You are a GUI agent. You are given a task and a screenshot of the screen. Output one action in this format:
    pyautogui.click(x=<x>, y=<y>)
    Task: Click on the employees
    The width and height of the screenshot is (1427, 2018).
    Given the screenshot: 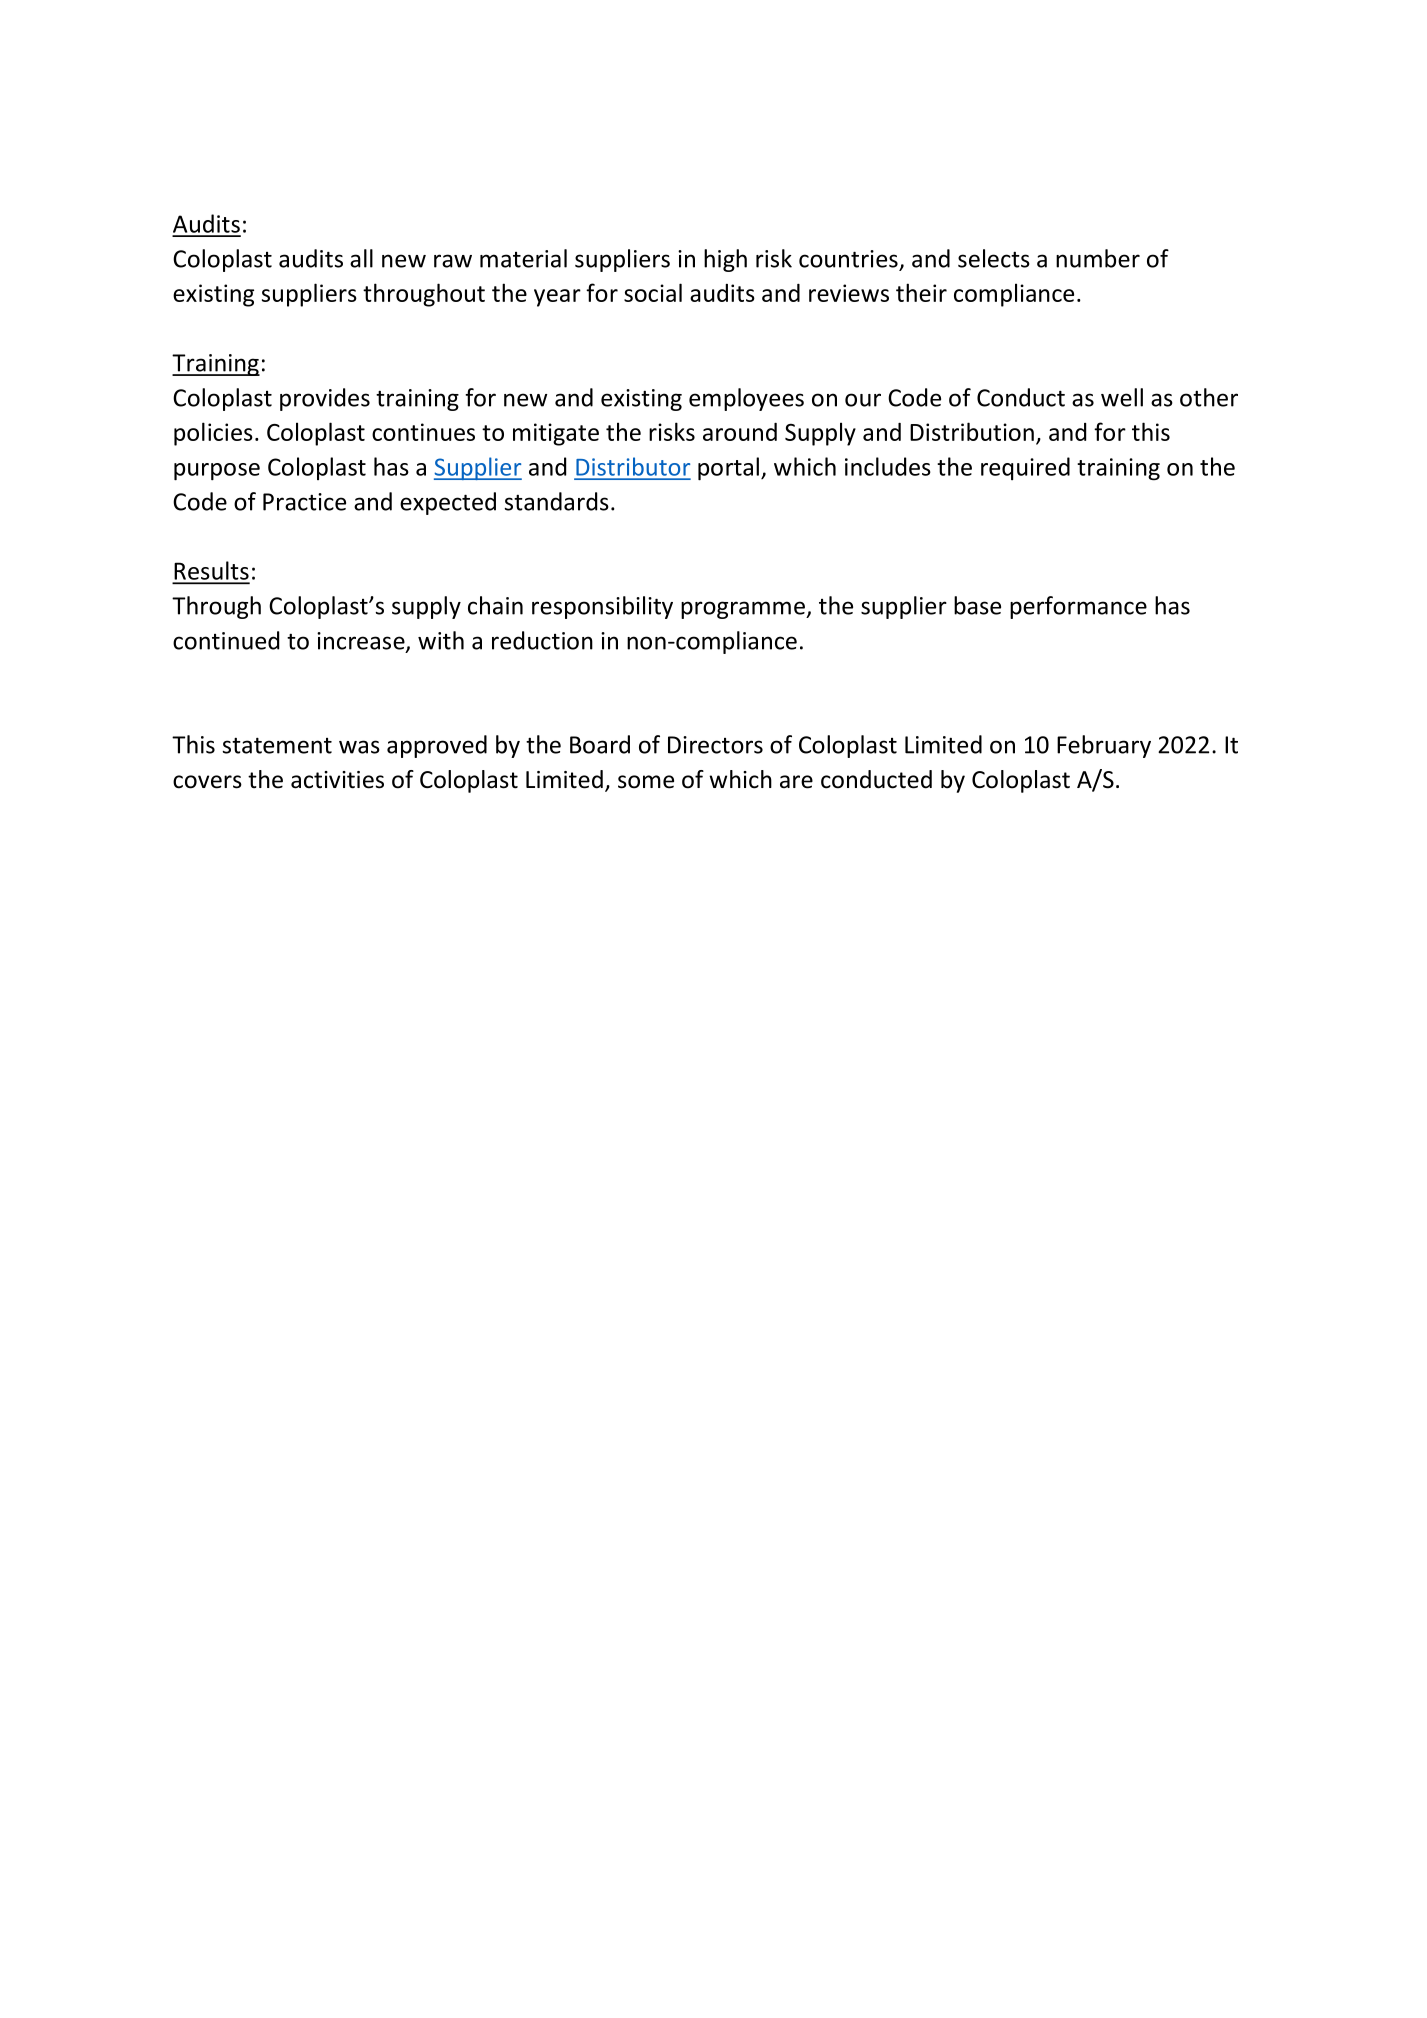 What is the action you would take?
    pyautogui.click(x=746, y=399)
